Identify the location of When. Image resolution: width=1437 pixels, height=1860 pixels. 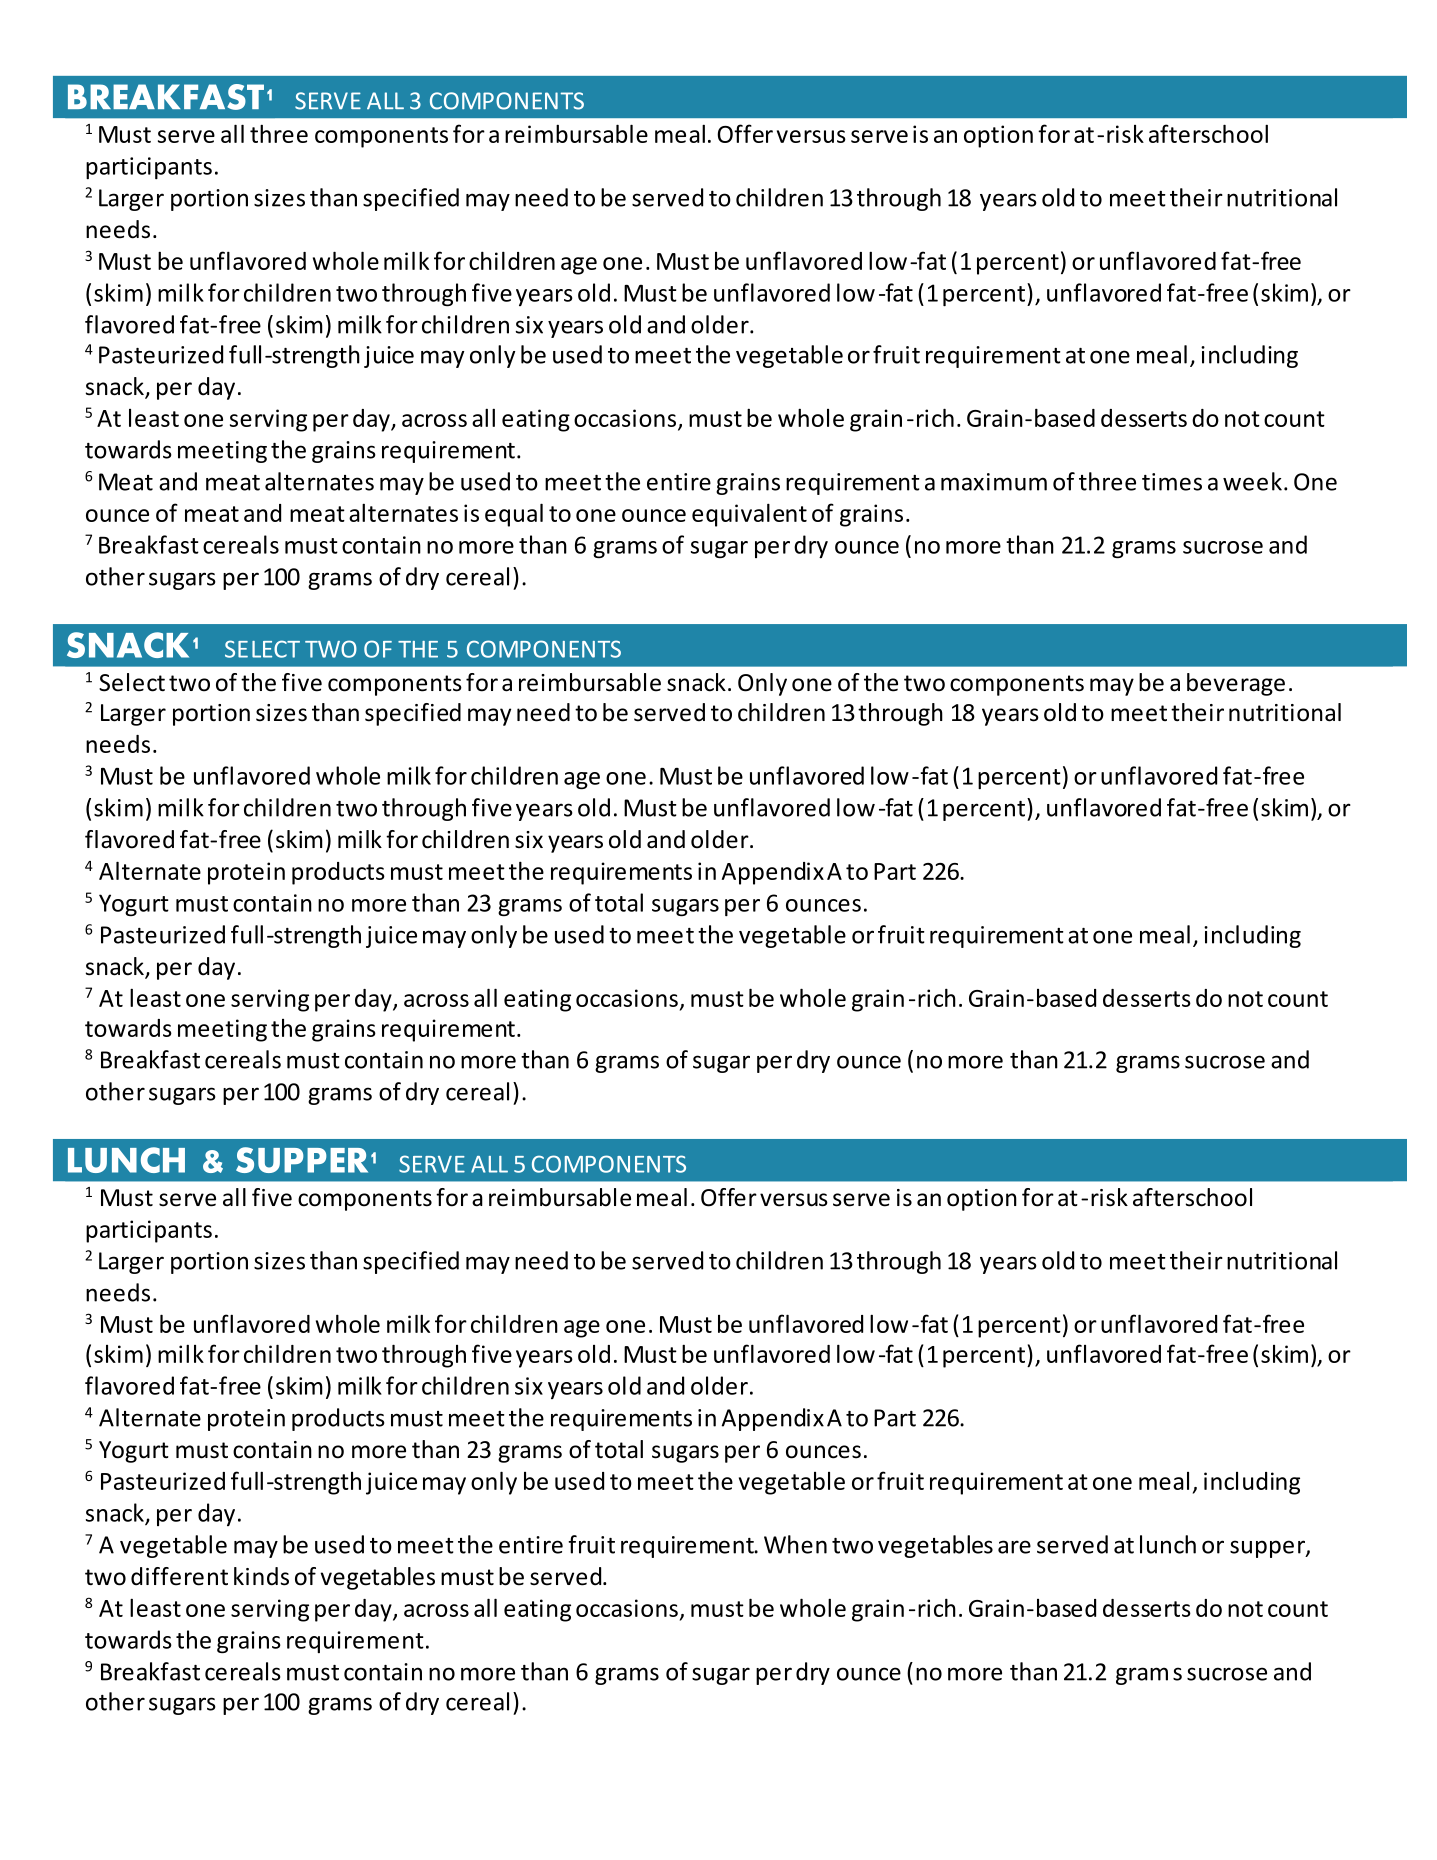
(795, 1544).
